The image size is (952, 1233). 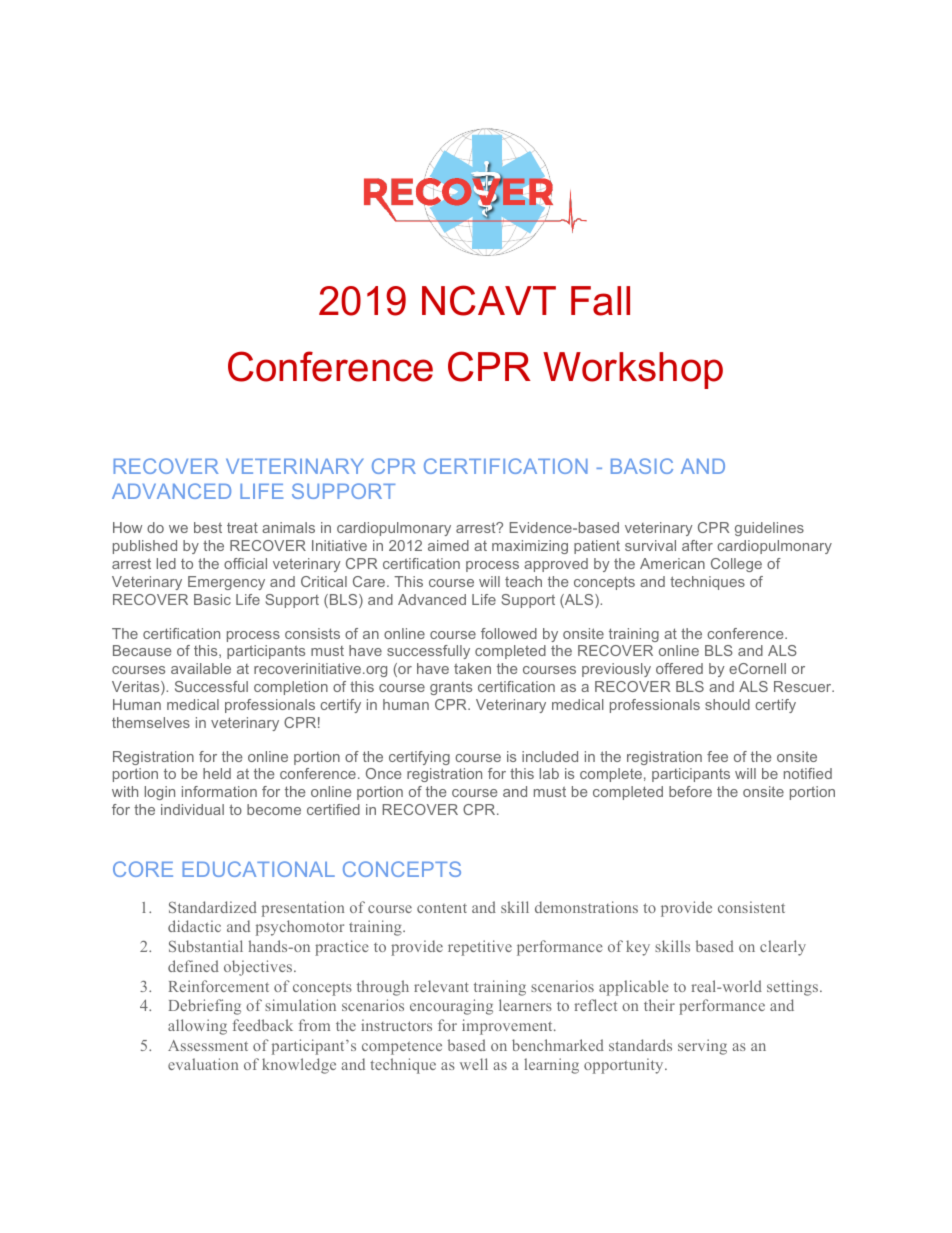 What do you see at coordinates (448, 545) in the screenshot?
I see `aimed` at bounding box center [448, 545].
